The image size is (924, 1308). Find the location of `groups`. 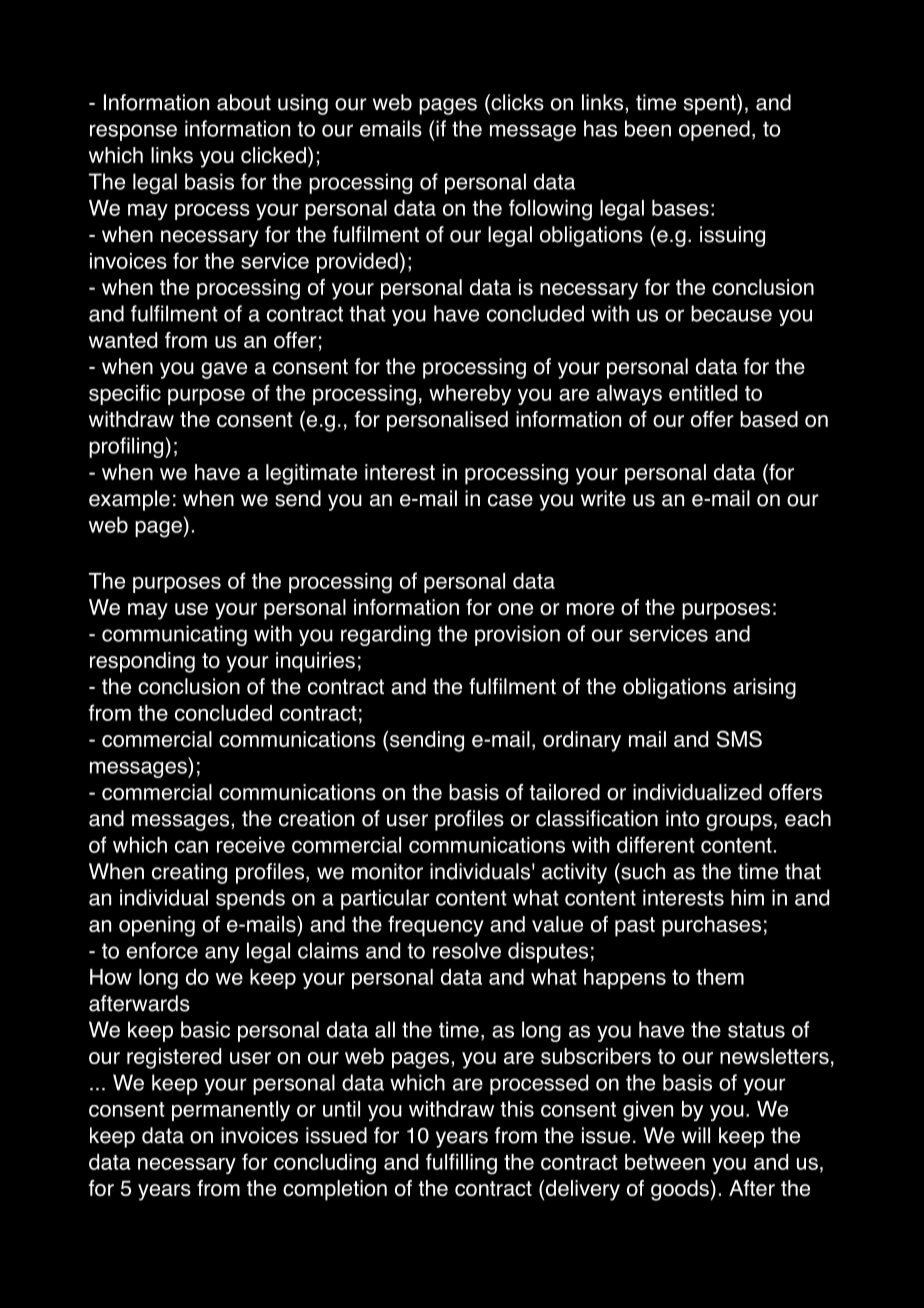

groups is located at coordinates (739, 822).
